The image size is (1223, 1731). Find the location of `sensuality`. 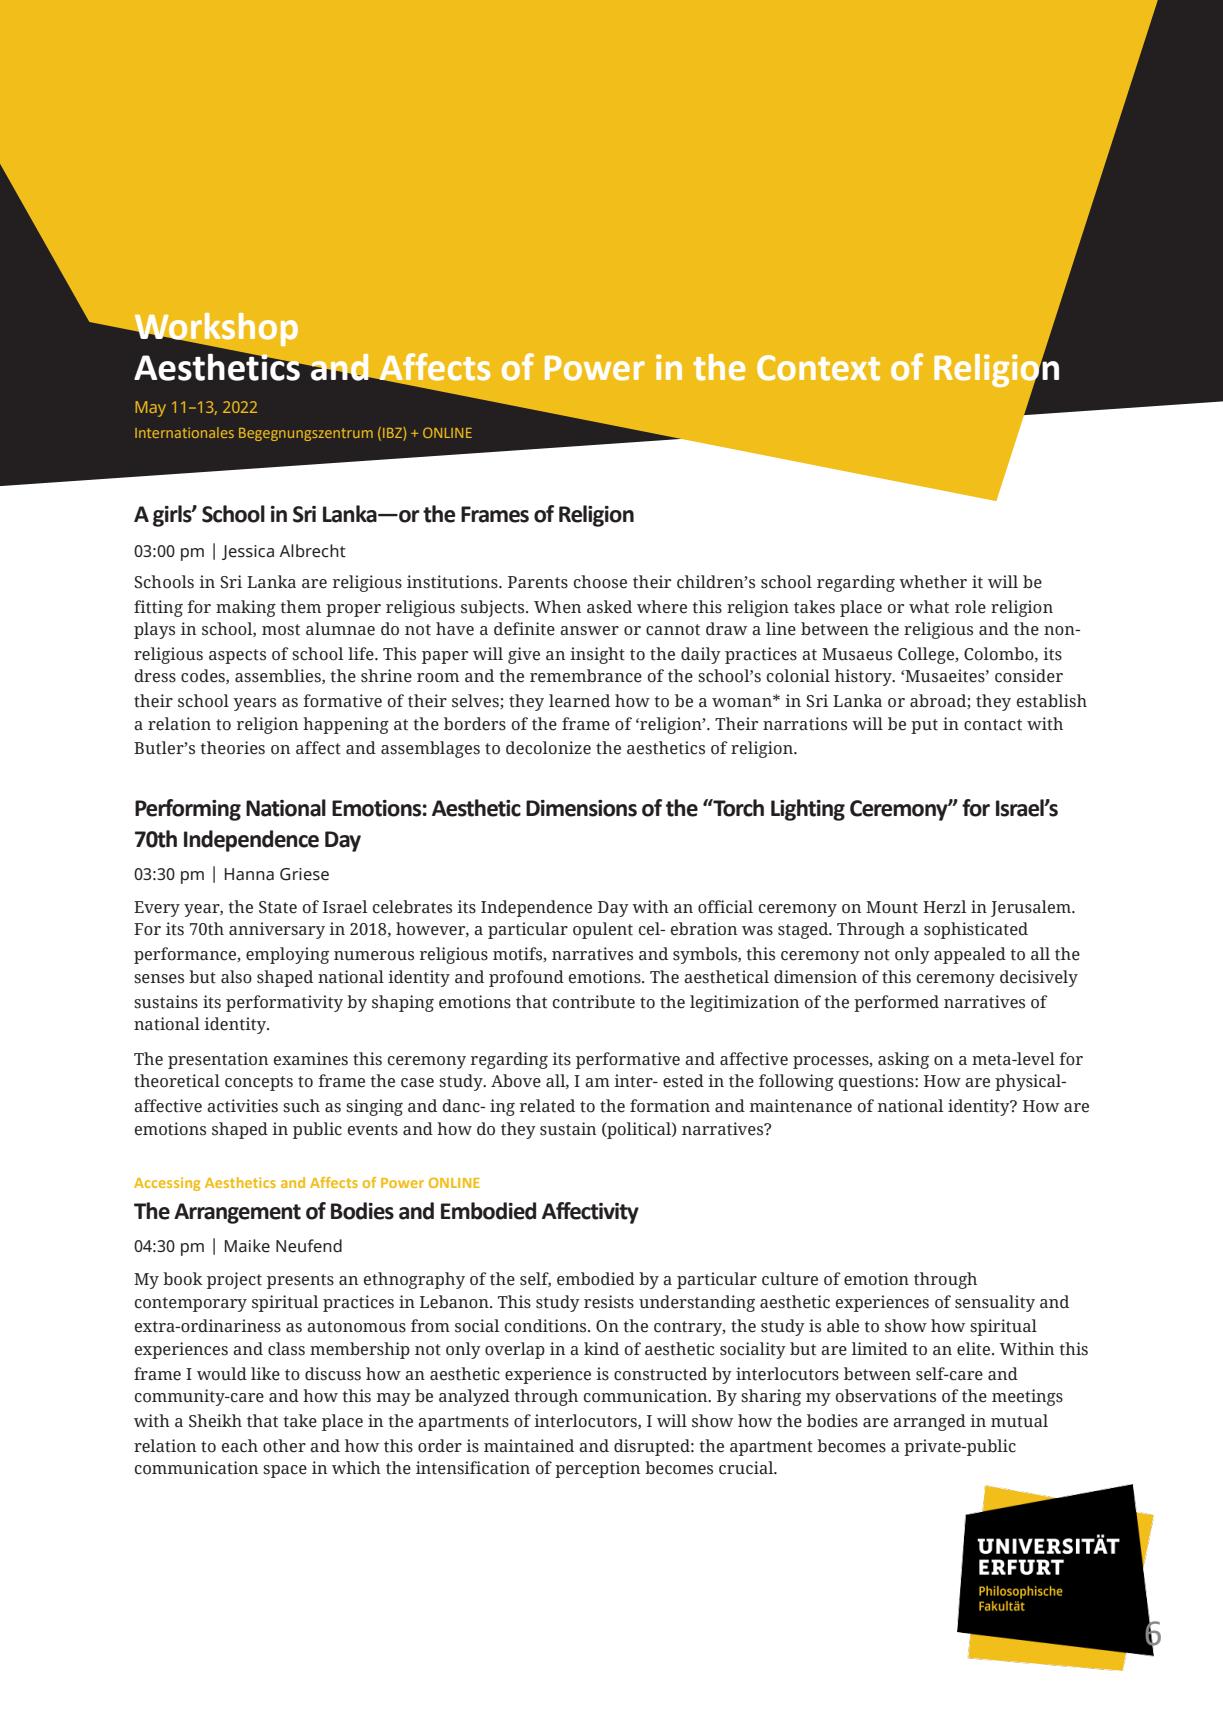

sensuality is located at coordinates (995, 1303).
